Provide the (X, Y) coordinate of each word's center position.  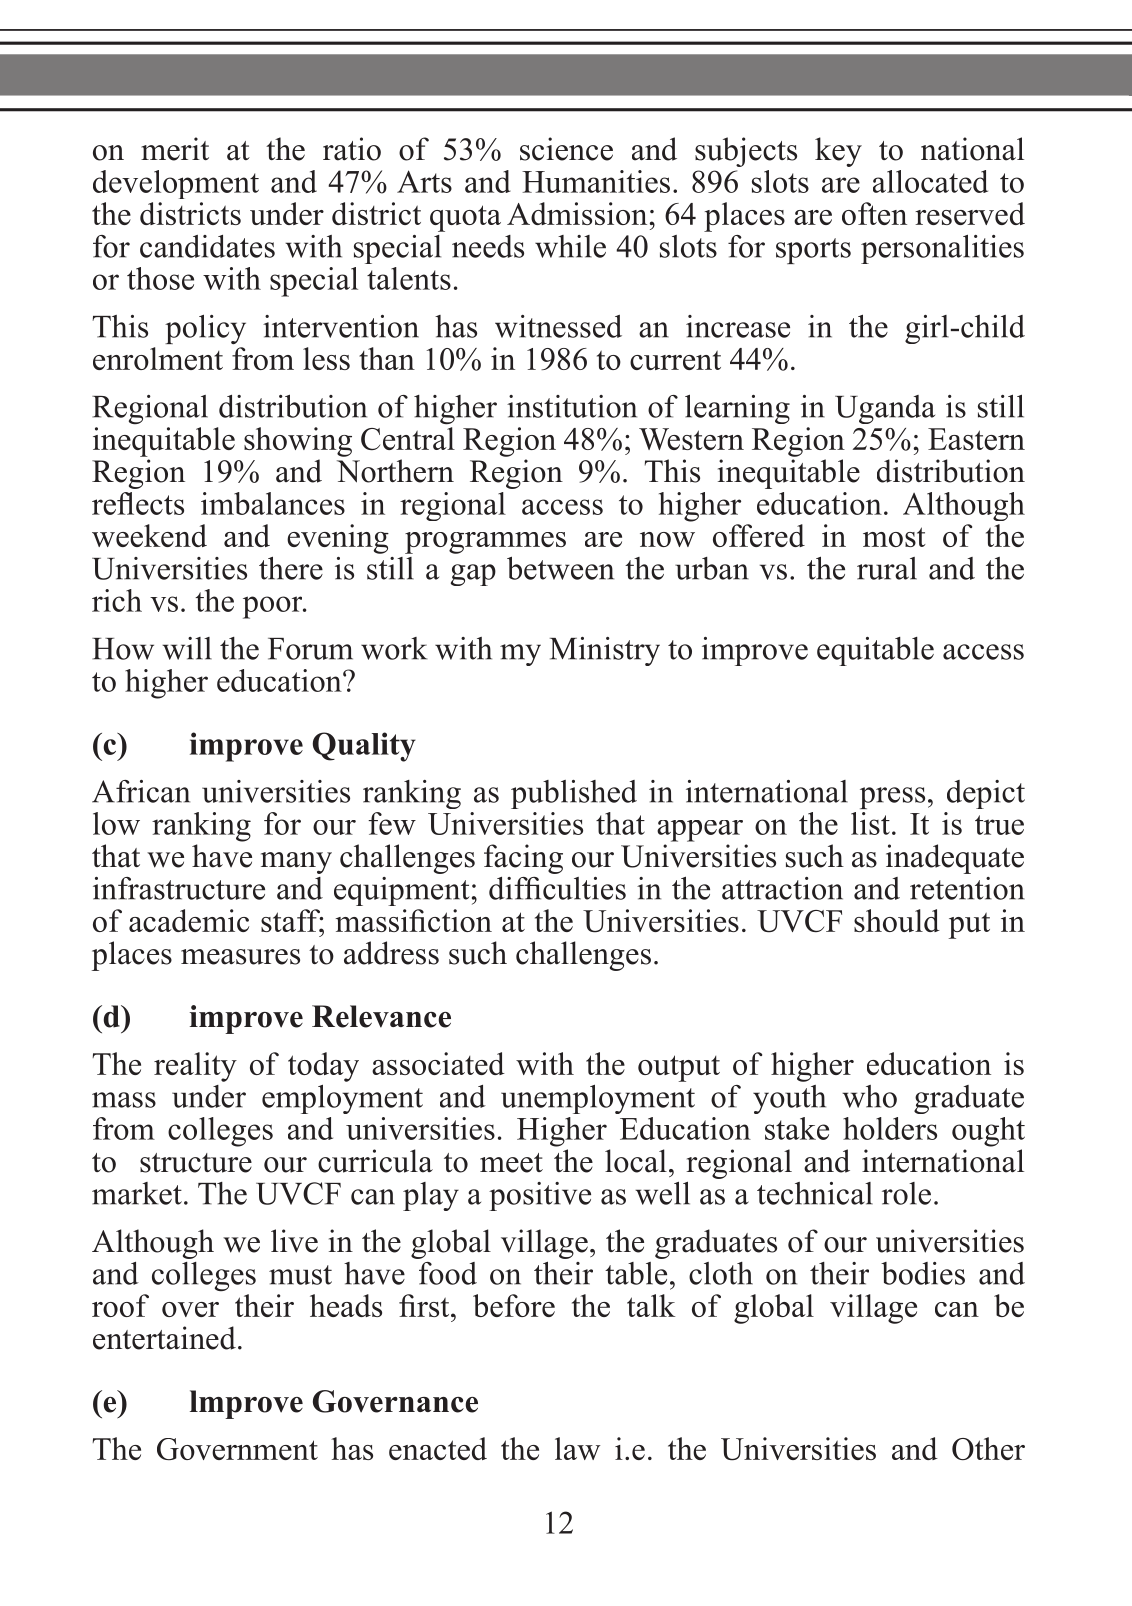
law (577, 1448)
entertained (164, 1338)
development (176, 184)
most (894, 537)
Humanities (596, 181)
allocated (930, 181)
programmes (485, 543)
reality (195, 1067)
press (892, 798)
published (574, 794)
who (869, 1096)
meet (511, 1163)
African (141, 791)
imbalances (273, 503)
